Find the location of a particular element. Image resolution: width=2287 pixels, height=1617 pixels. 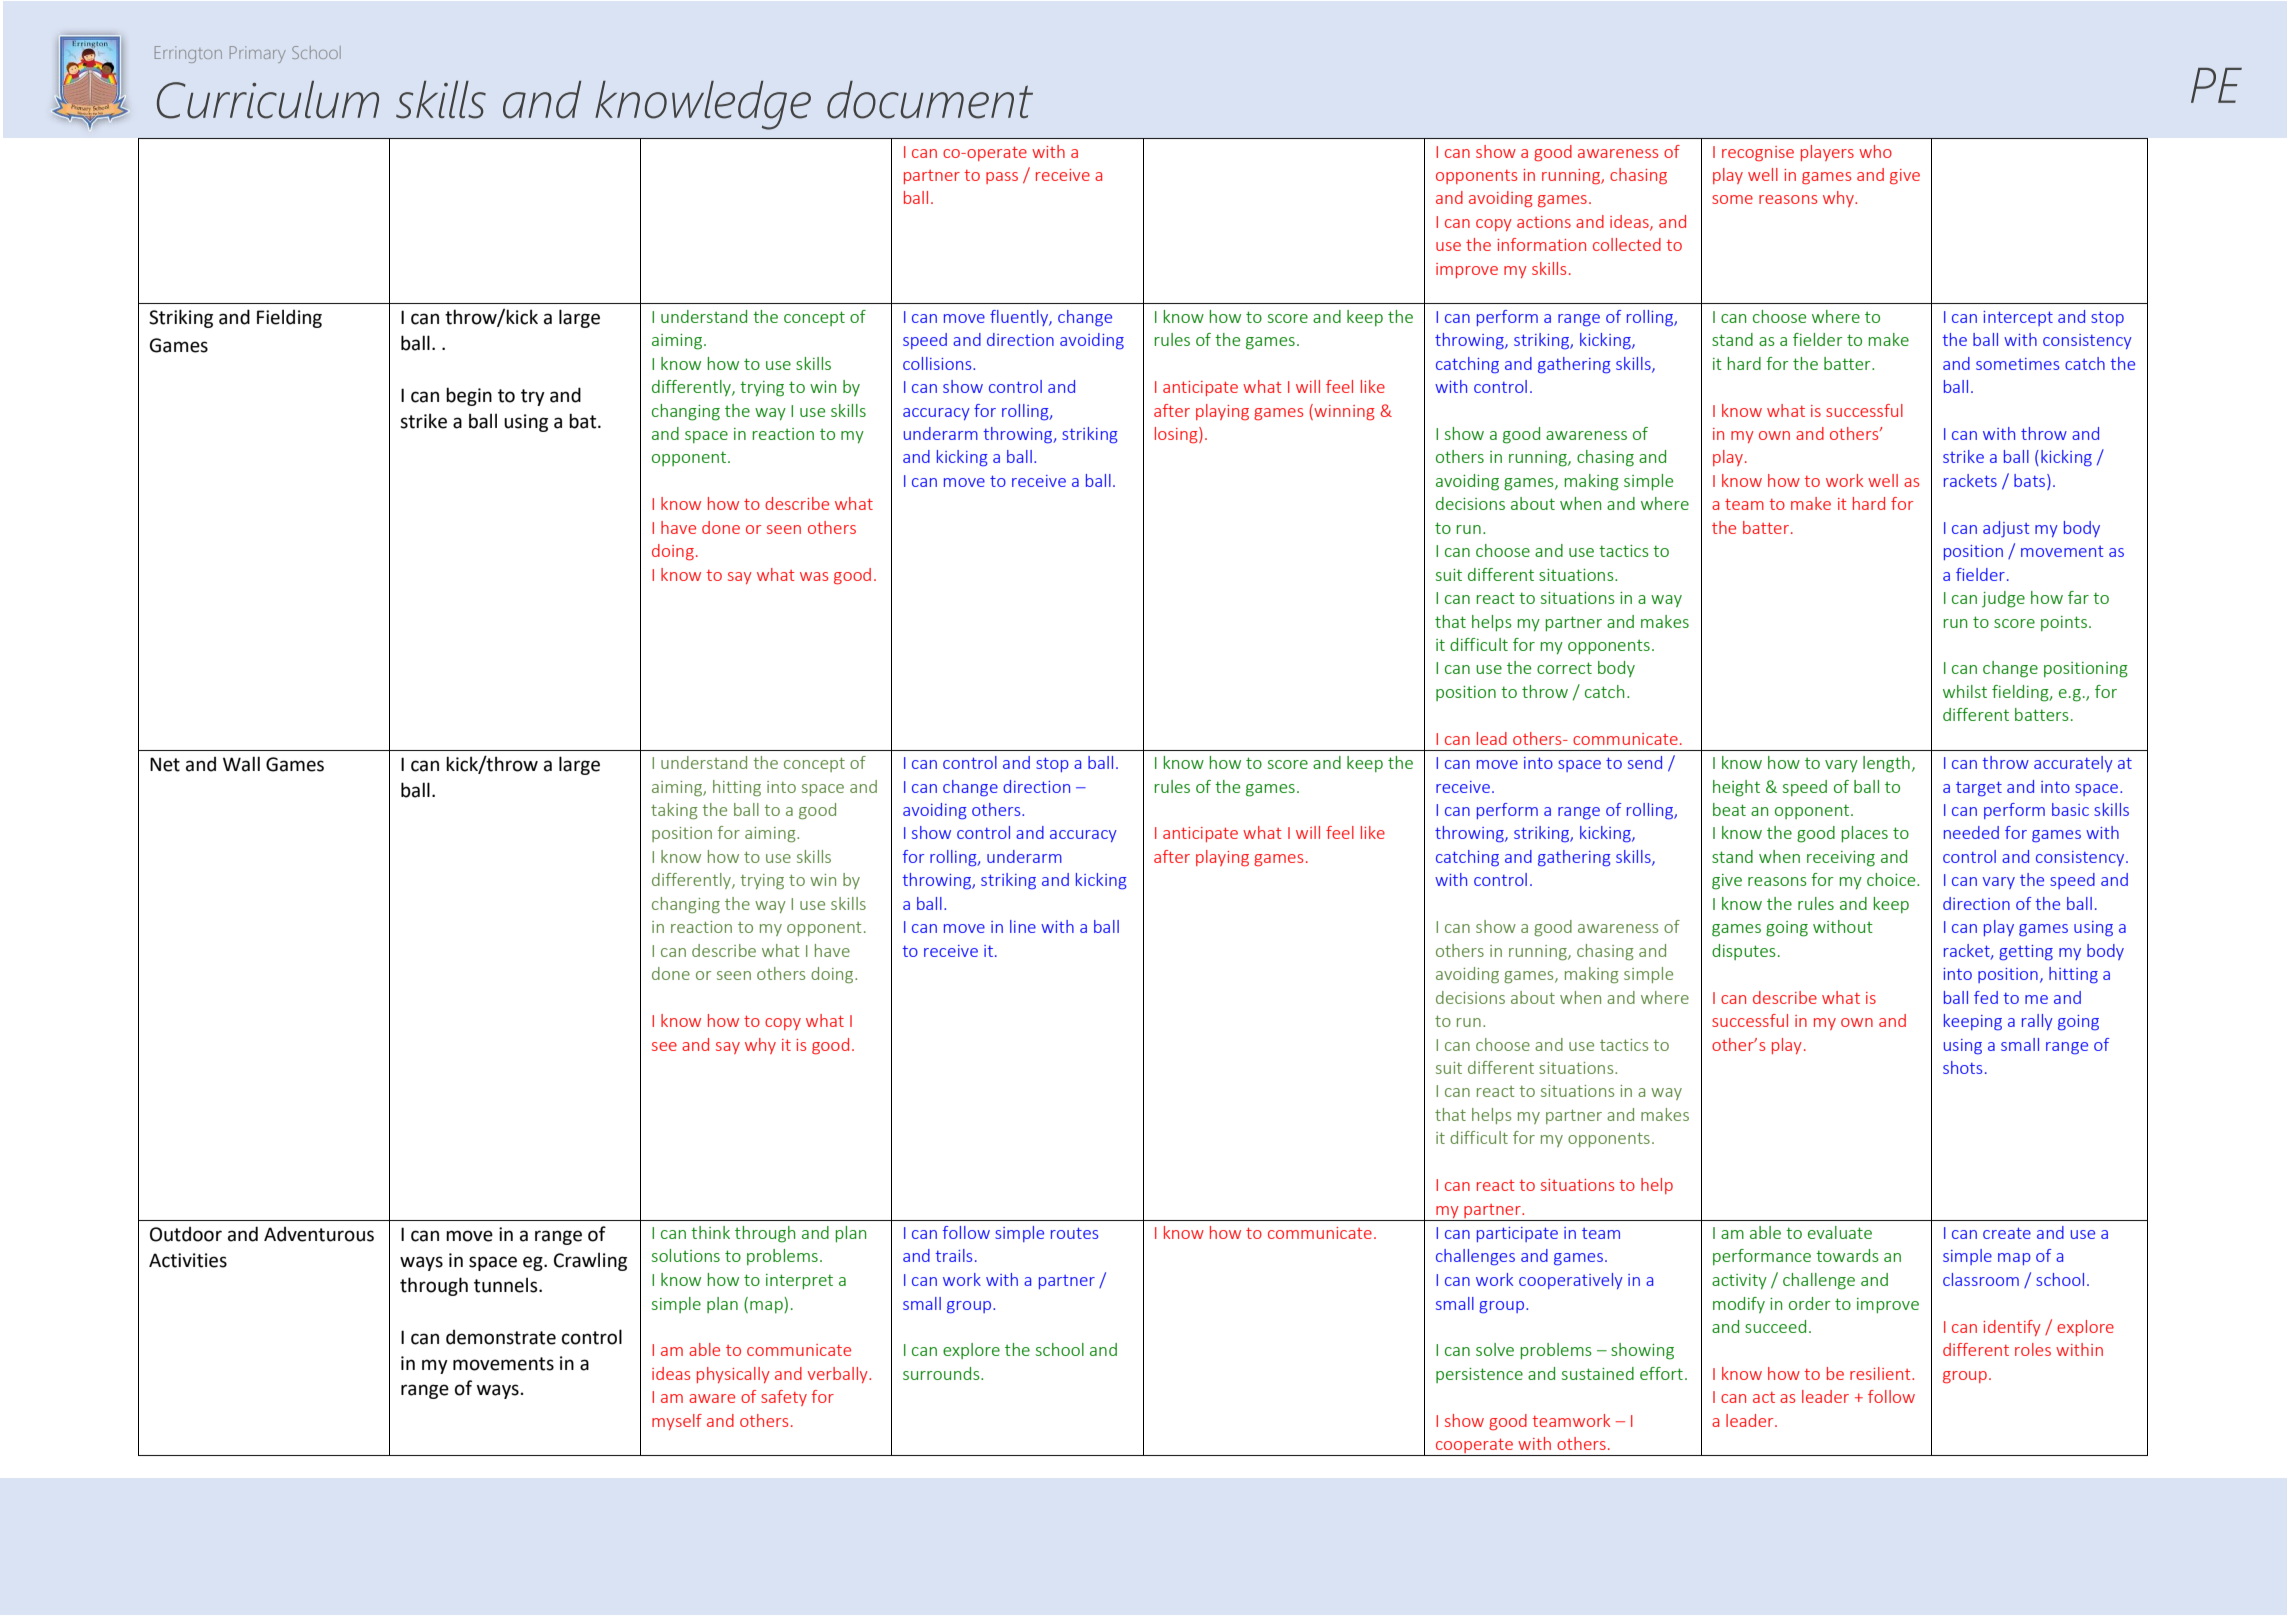

taking is located at coordinates (674, 811).
